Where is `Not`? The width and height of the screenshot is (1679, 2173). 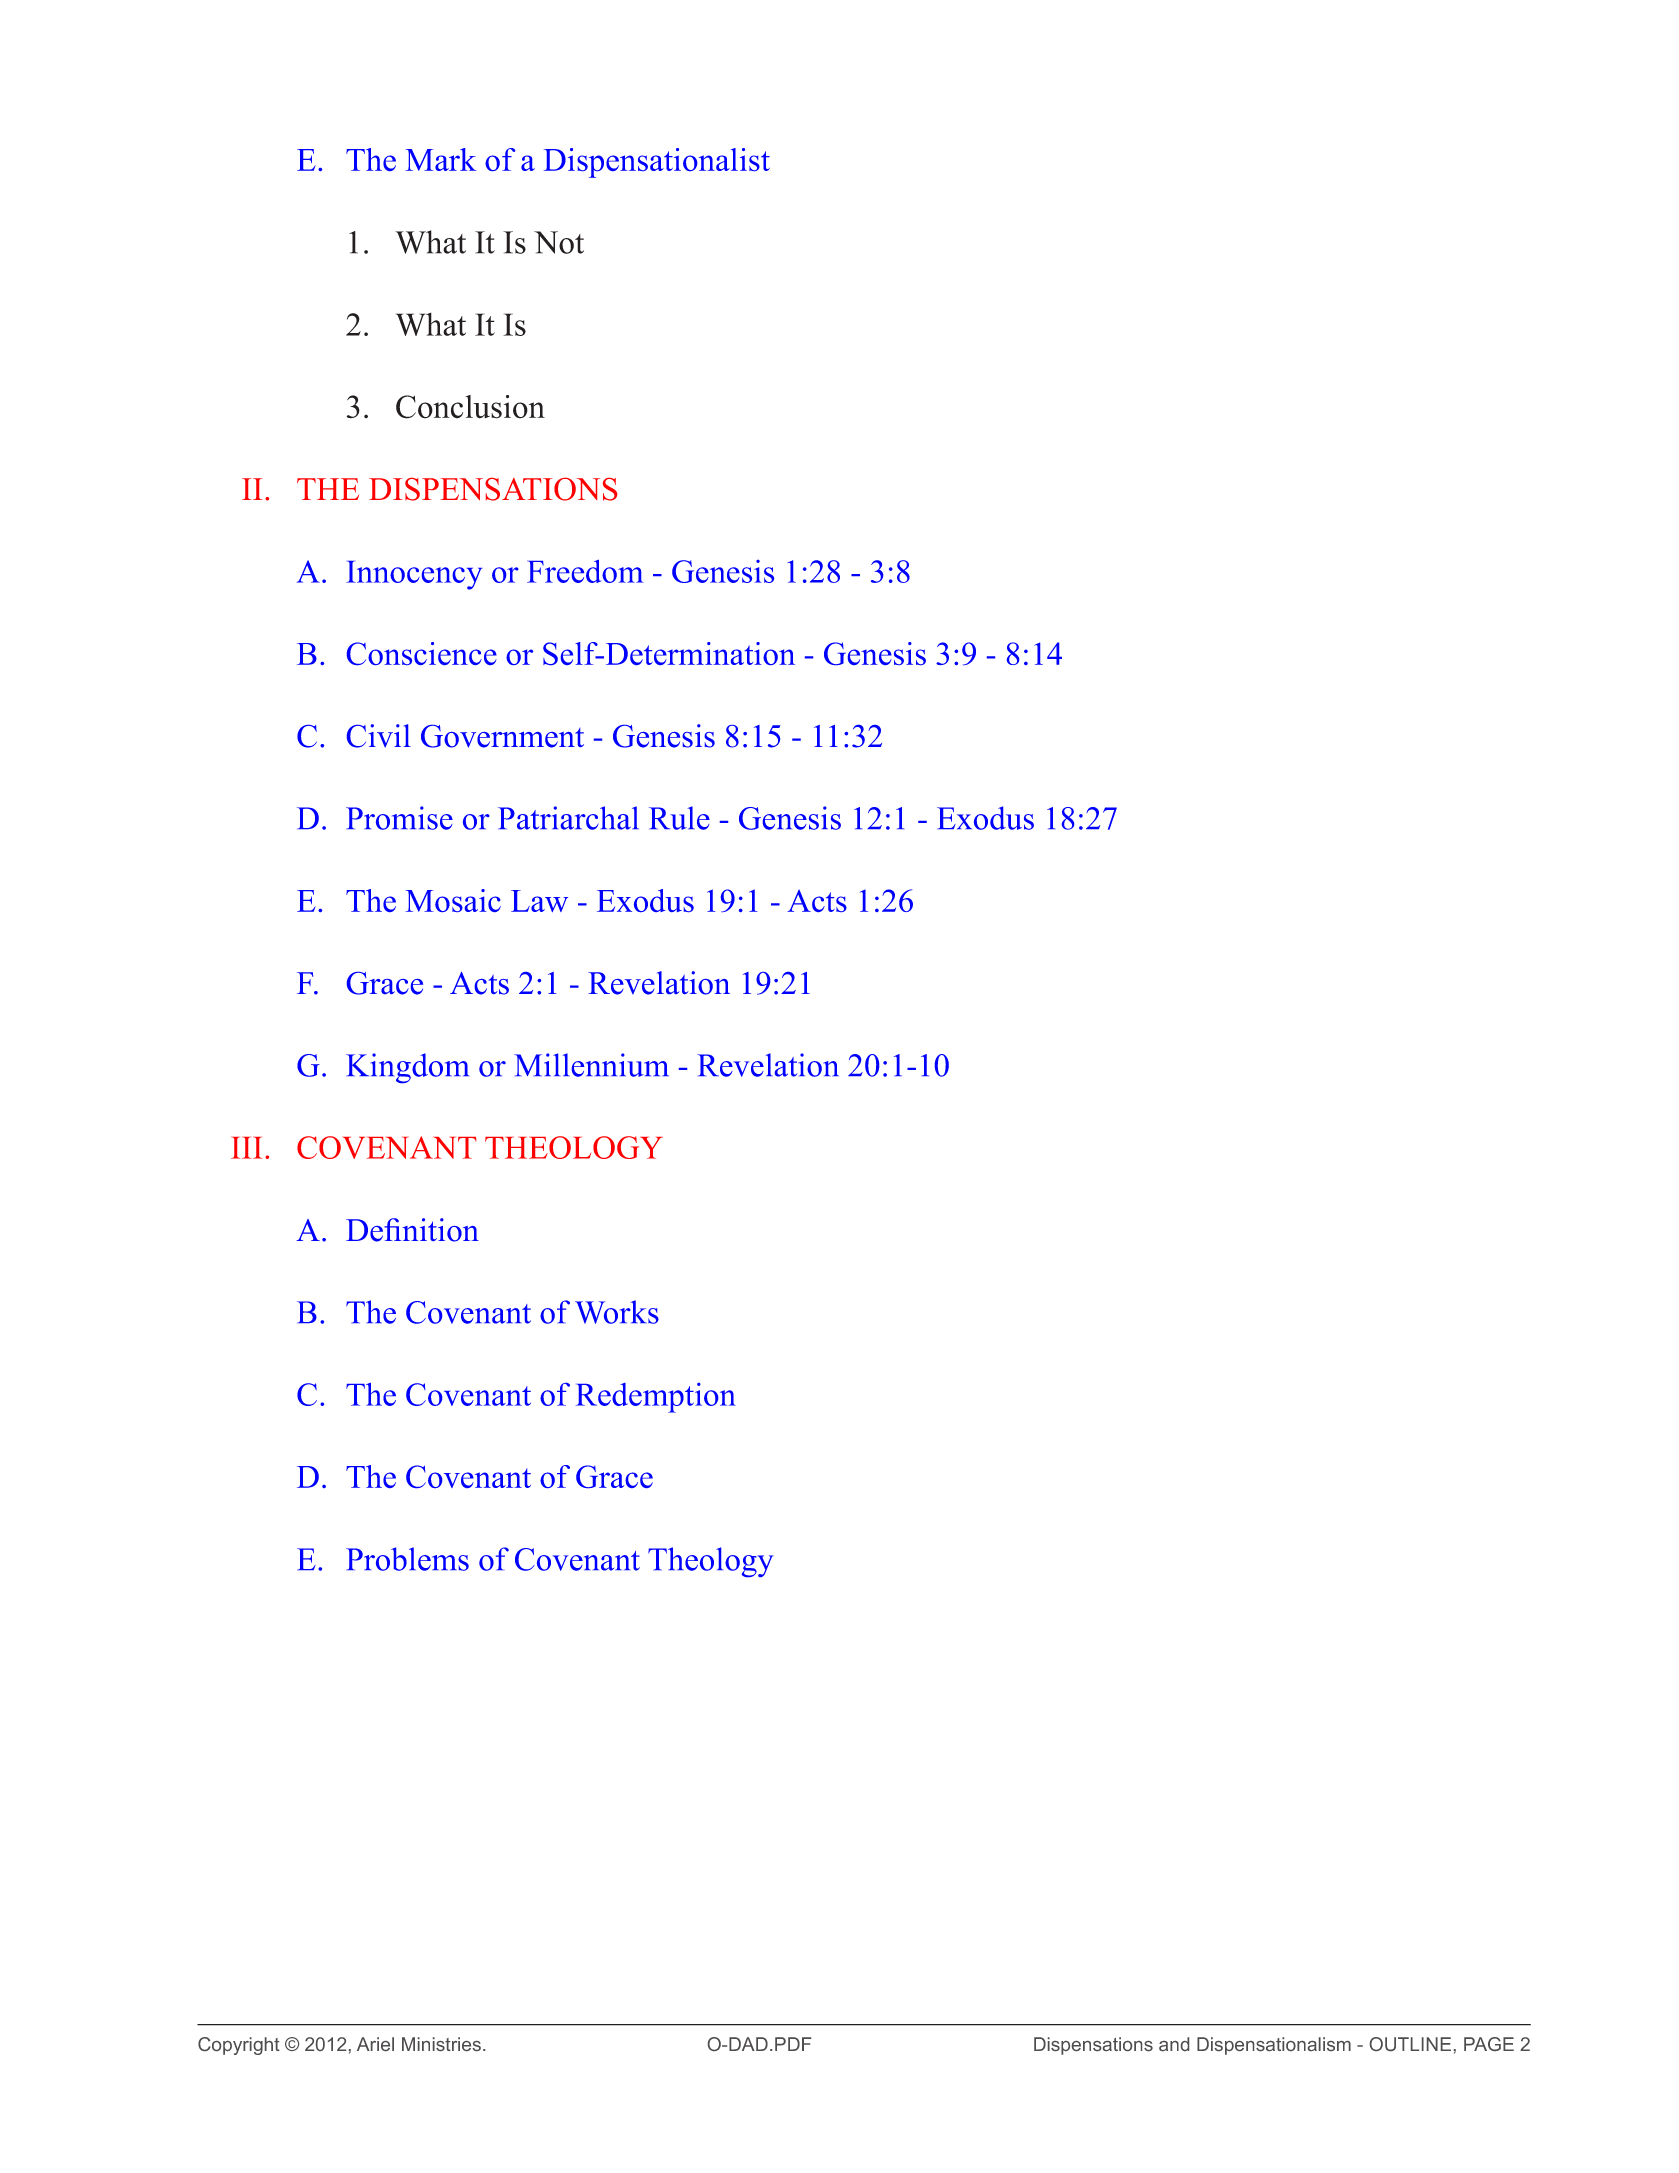
Not is located at coordinates (559, 242).
